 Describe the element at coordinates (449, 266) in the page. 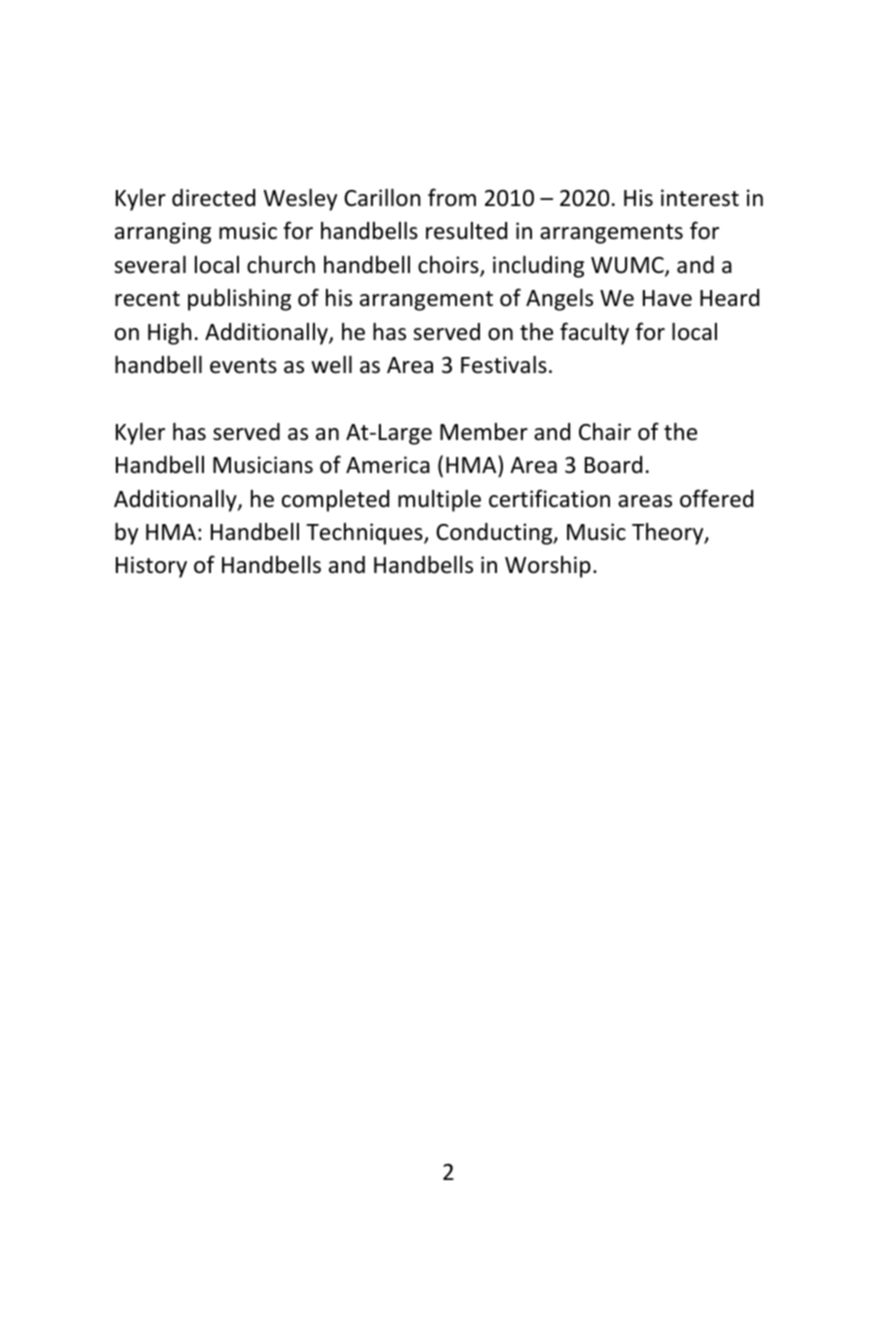

I see `choirs` at that location.
